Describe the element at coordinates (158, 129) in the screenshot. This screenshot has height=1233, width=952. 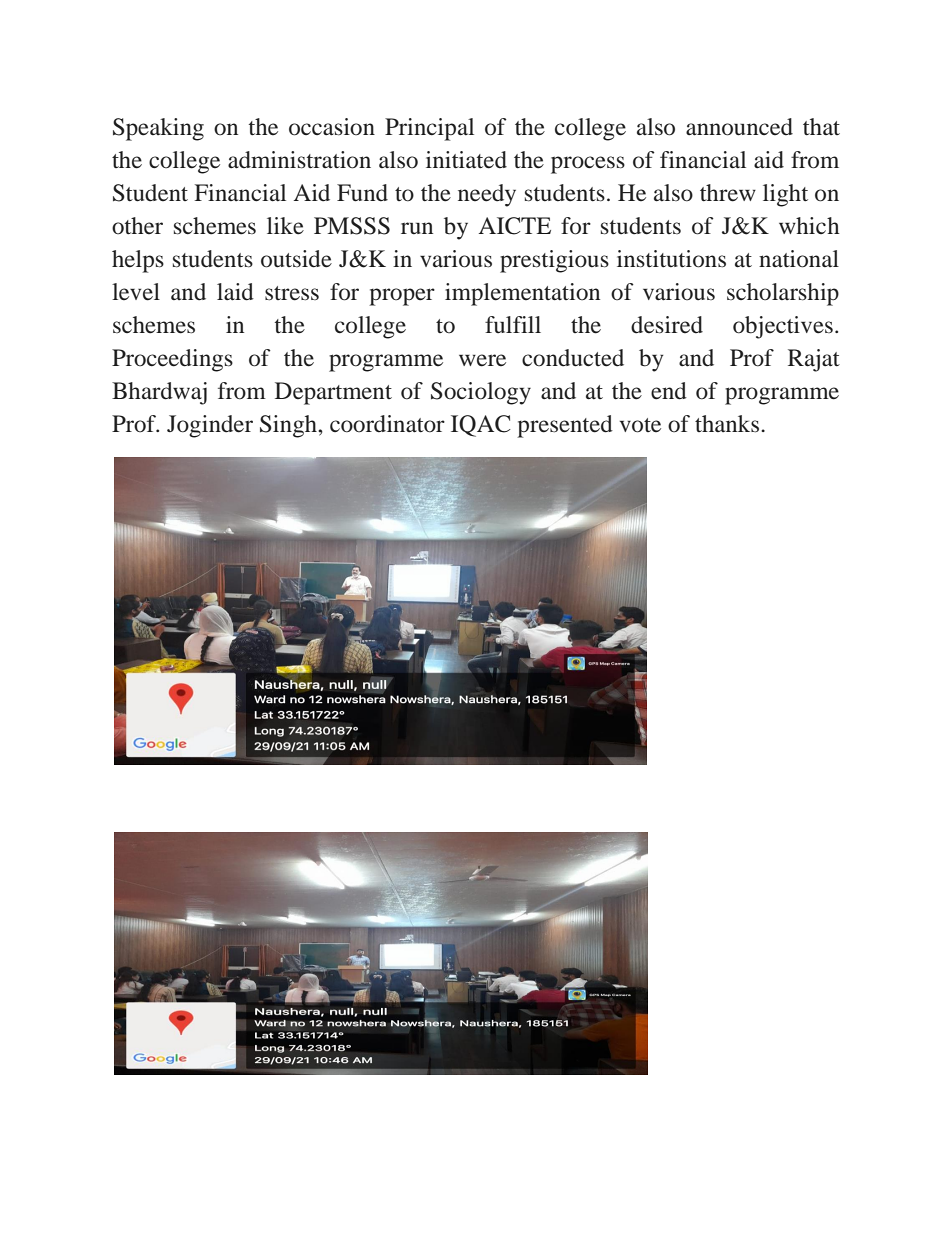
I see `Speaking` at that location.
